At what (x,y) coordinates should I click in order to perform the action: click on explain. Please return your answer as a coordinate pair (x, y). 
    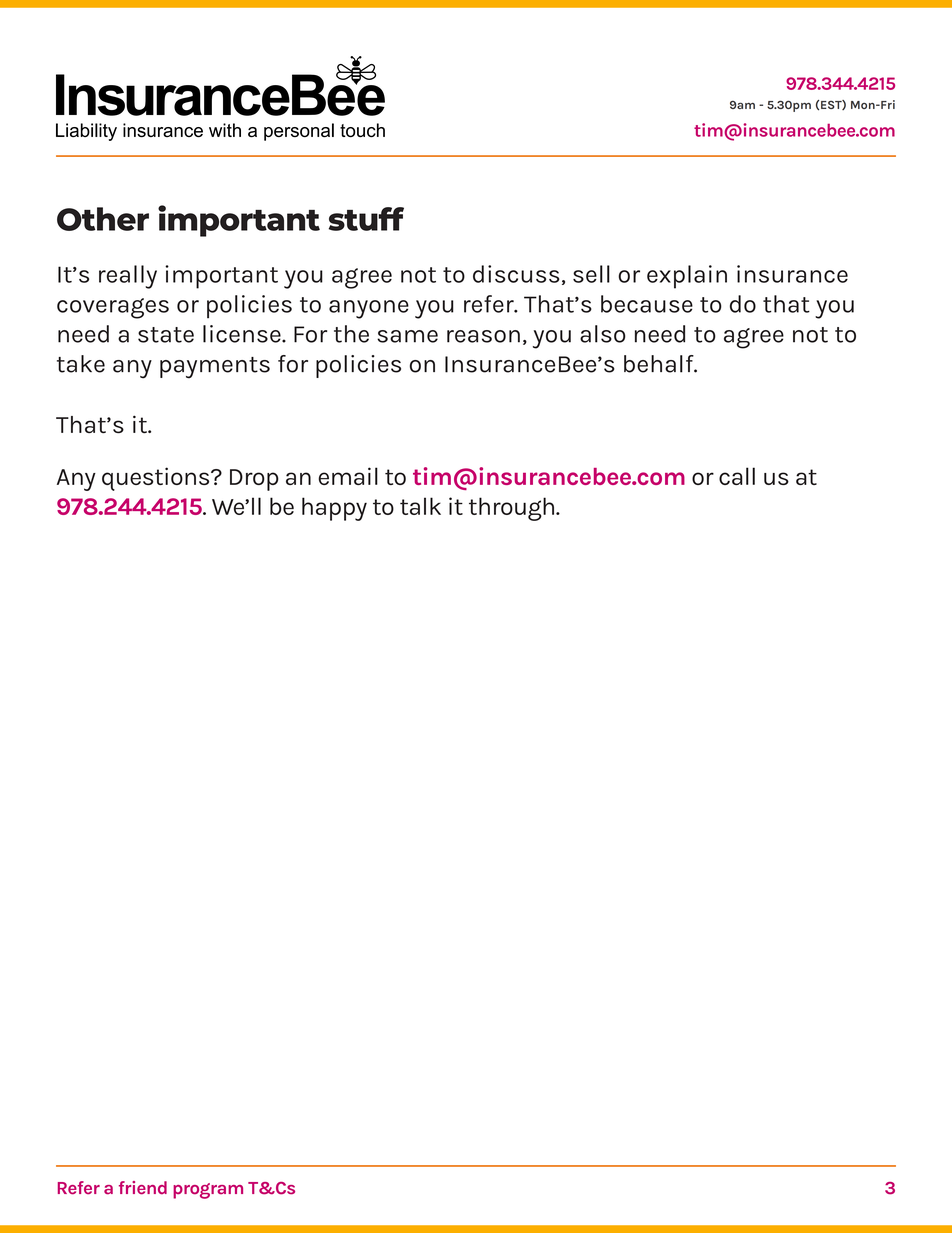
    Looking at the image, I should click on (687, 277).
